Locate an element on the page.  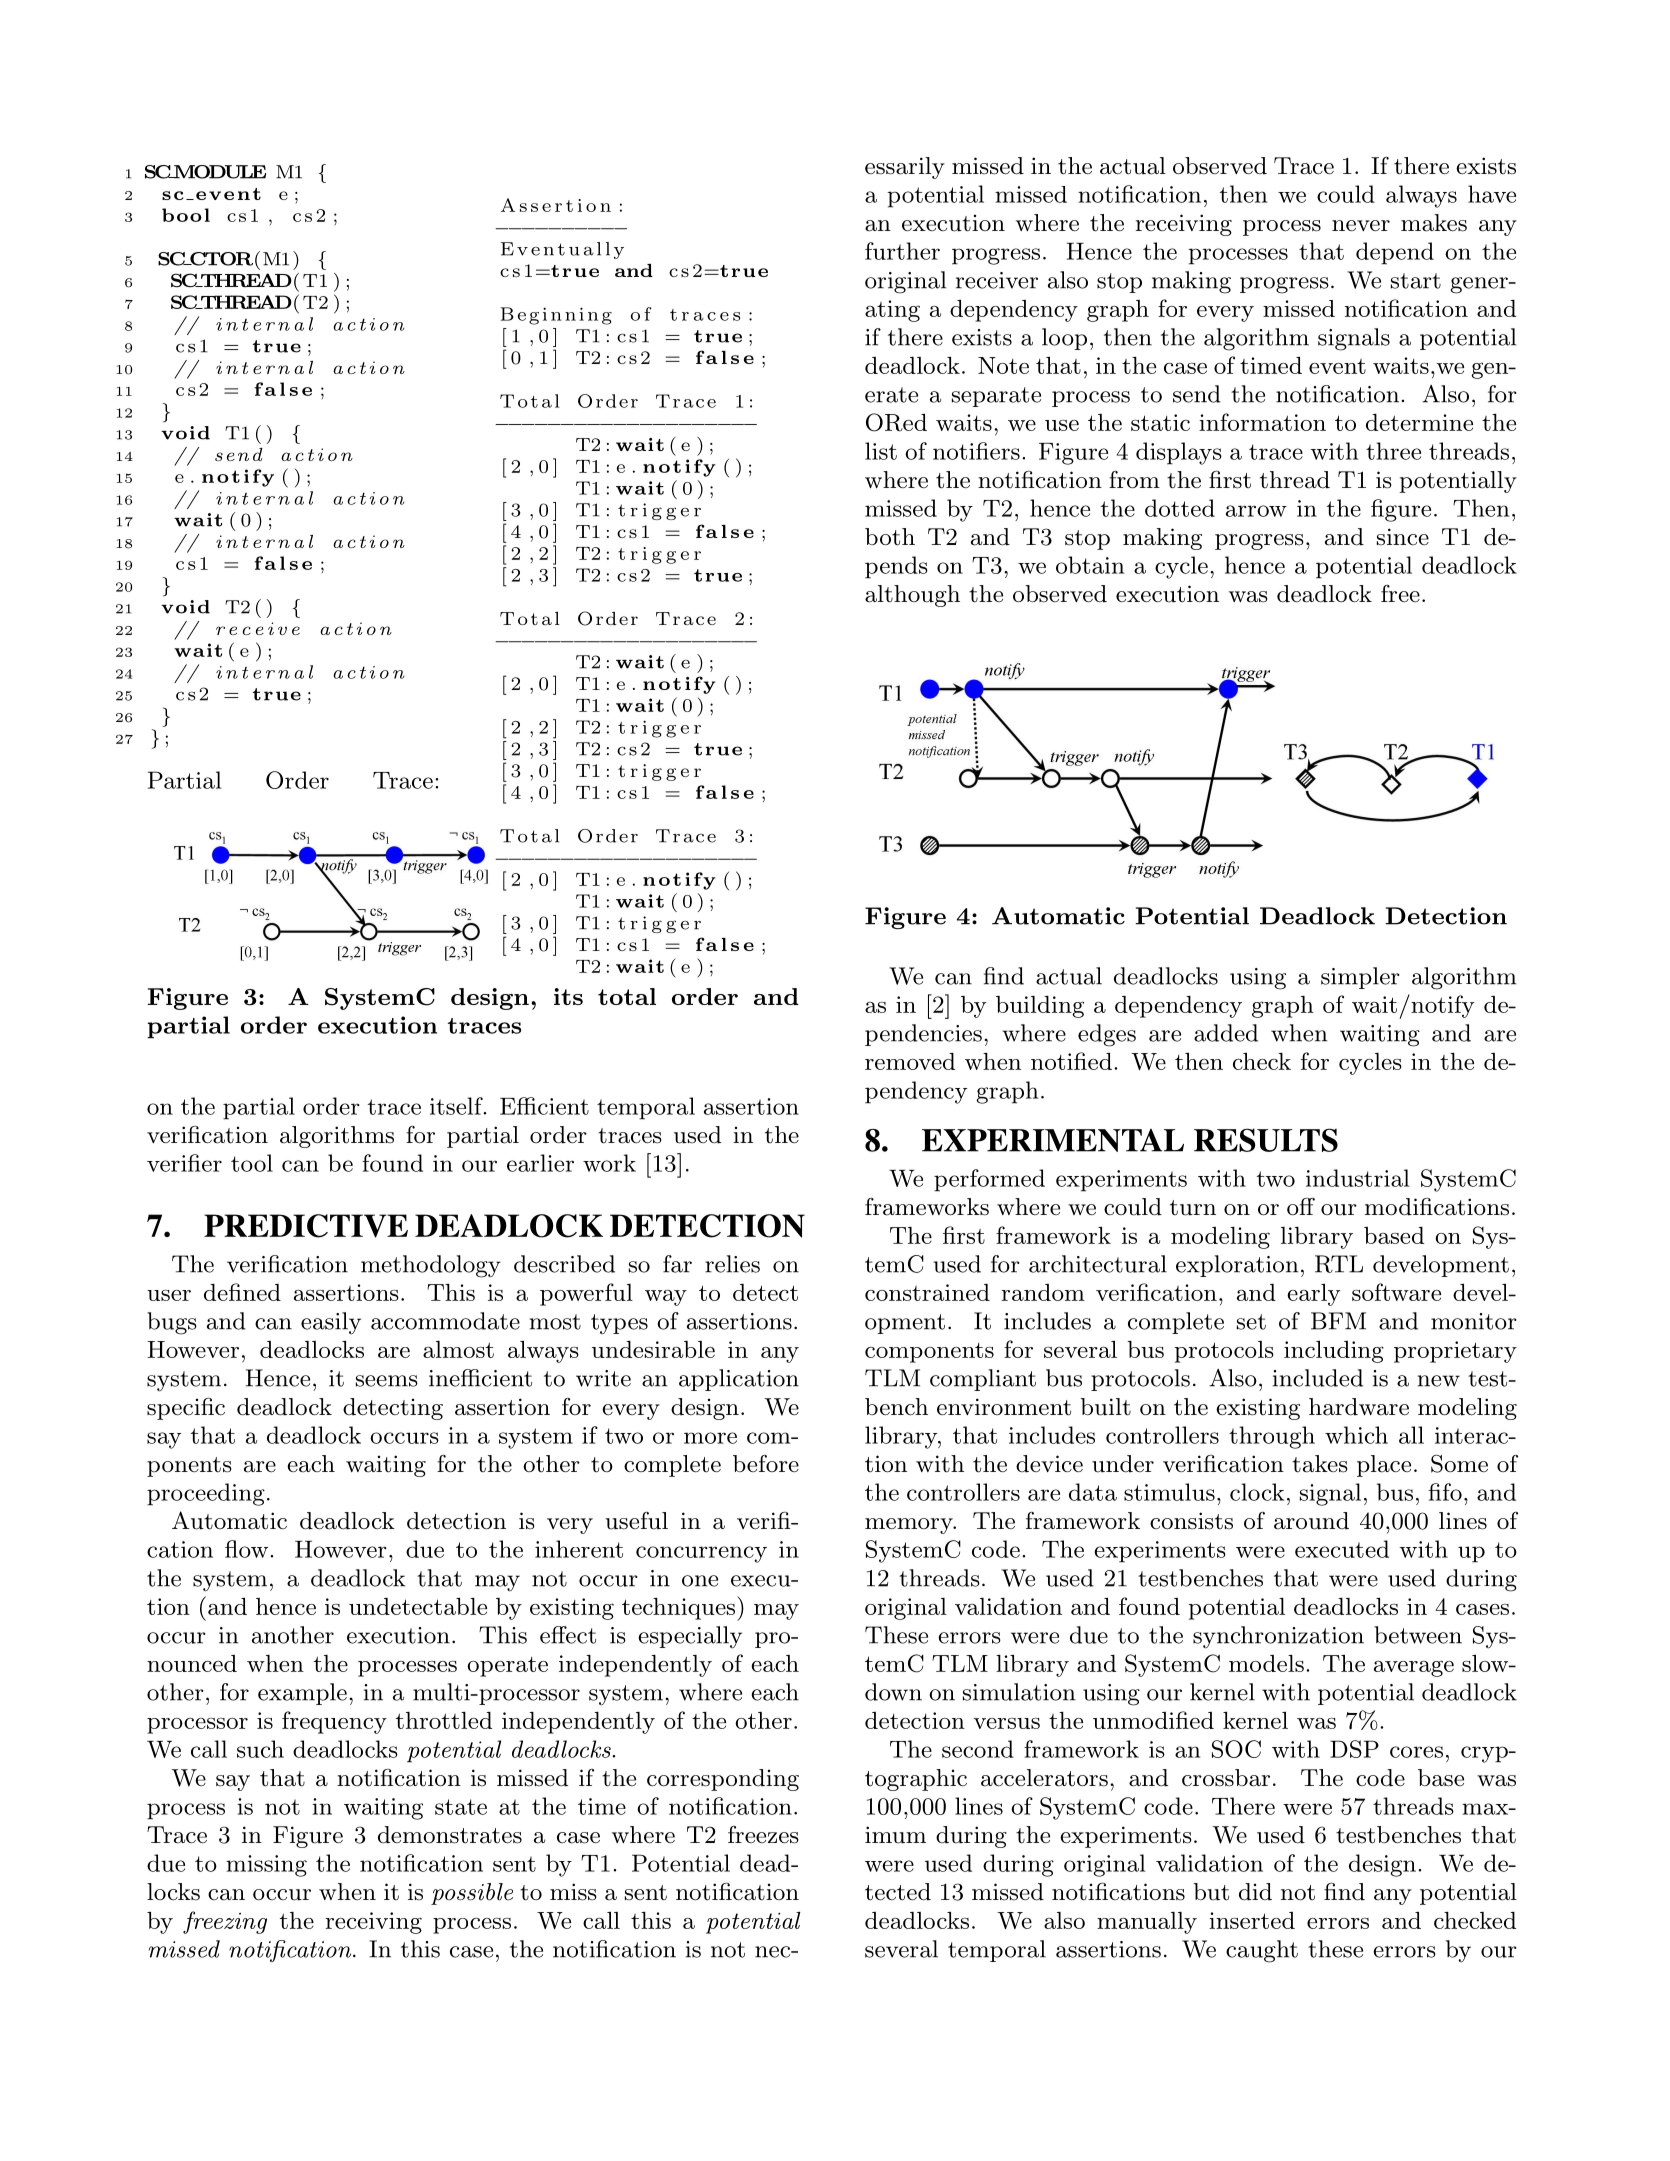
total is located at coordinates (627, 996).
